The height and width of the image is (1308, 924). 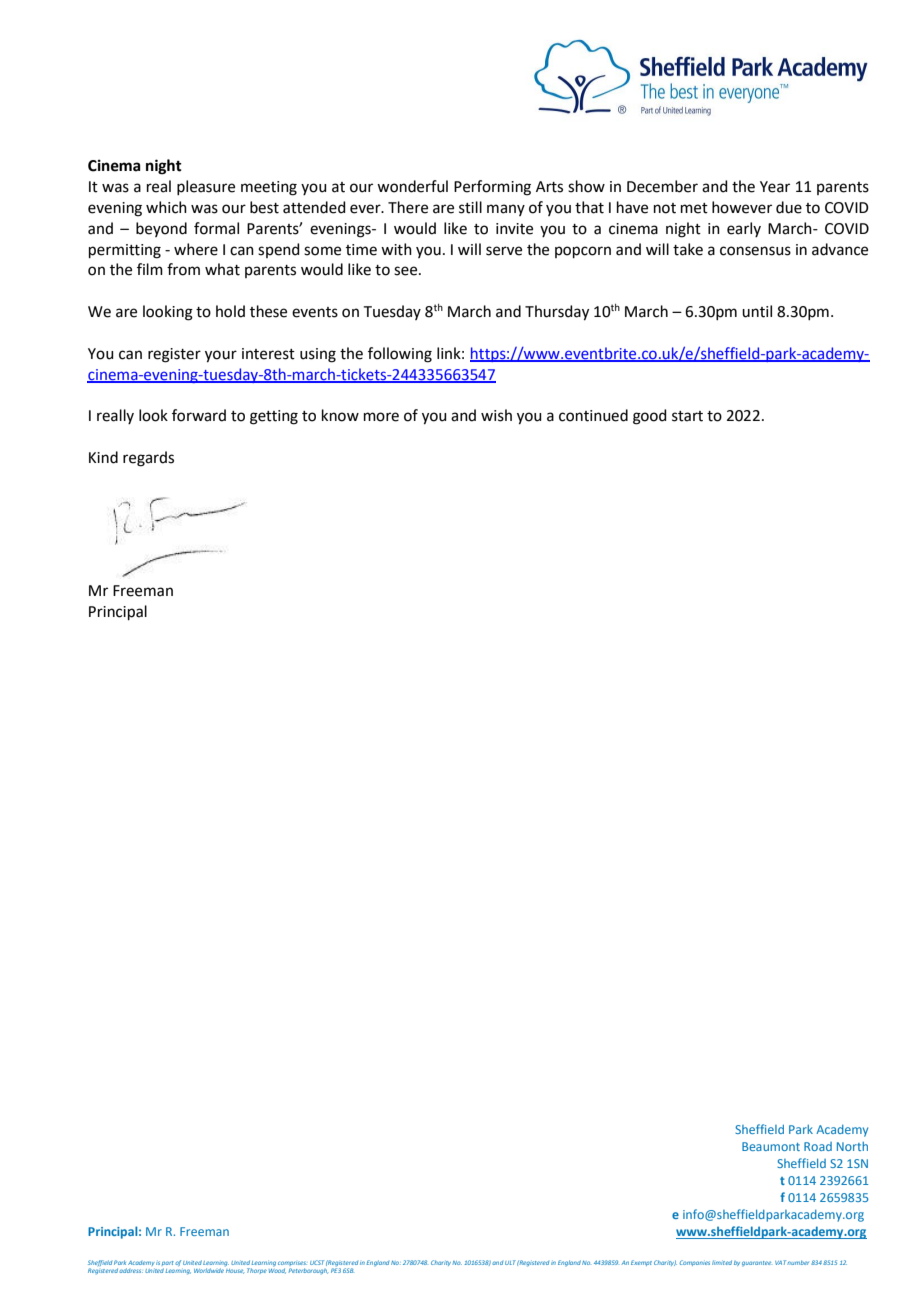 I want to click on wish, so click(x=496, y=415).
